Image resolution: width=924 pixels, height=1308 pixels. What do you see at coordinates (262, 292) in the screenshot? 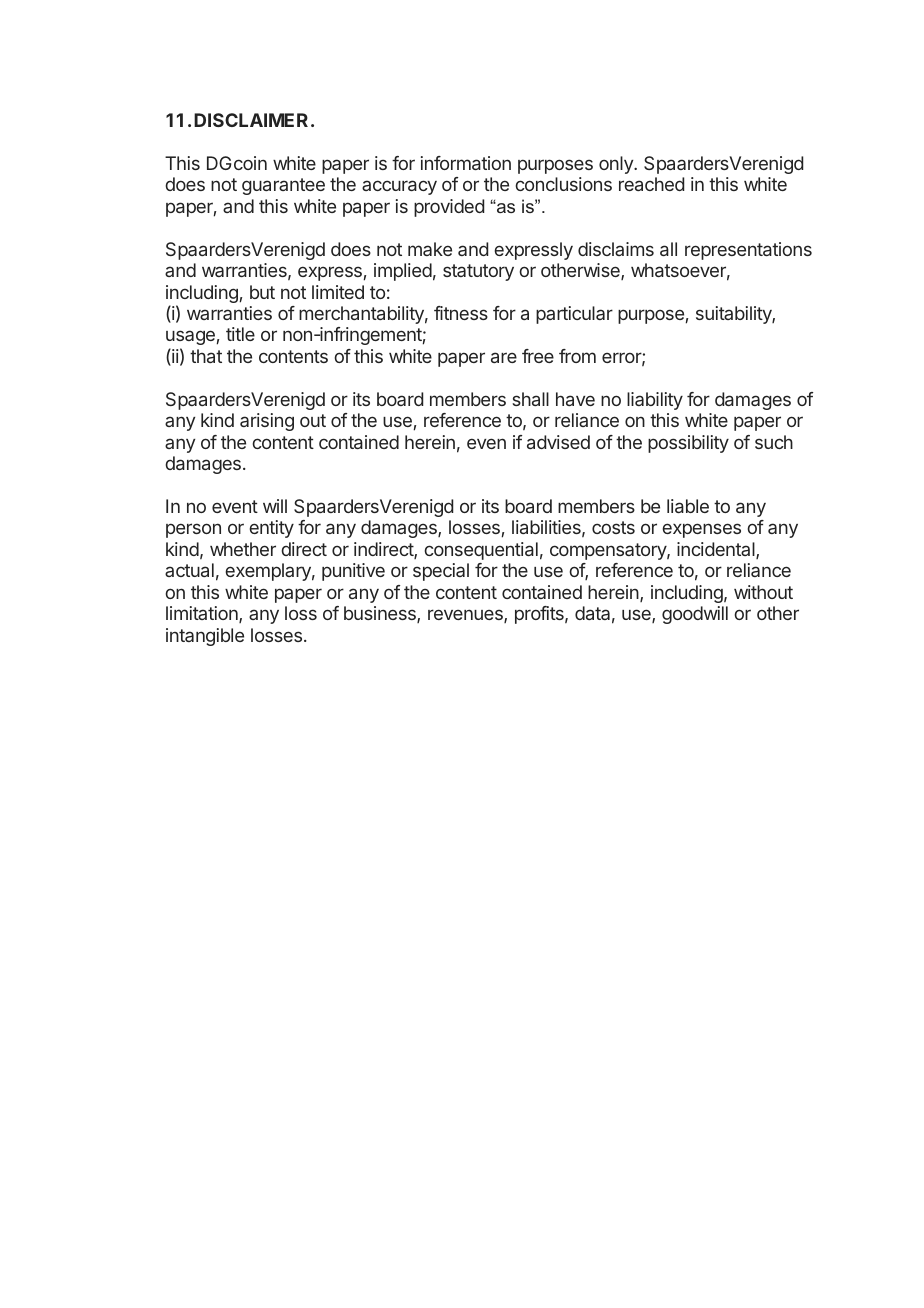
I see `but` at bounding box center [262, 292].
